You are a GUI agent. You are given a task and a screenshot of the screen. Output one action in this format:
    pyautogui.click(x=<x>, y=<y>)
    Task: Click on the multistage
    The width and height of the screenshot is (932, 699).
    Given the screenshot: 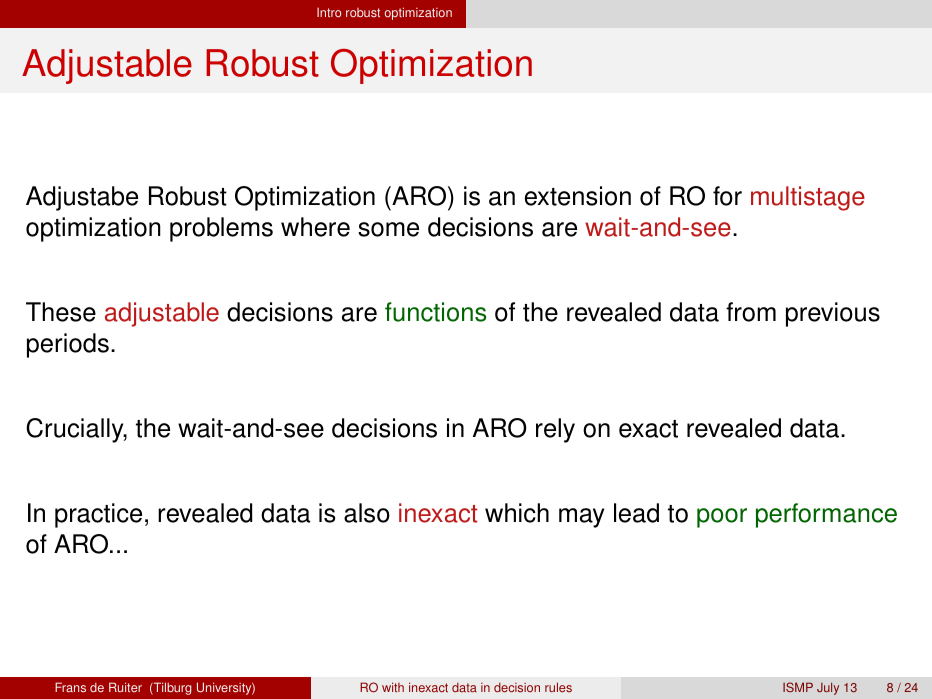 What is the action you would take?
    pyautogui.click(x=808, y=198)
